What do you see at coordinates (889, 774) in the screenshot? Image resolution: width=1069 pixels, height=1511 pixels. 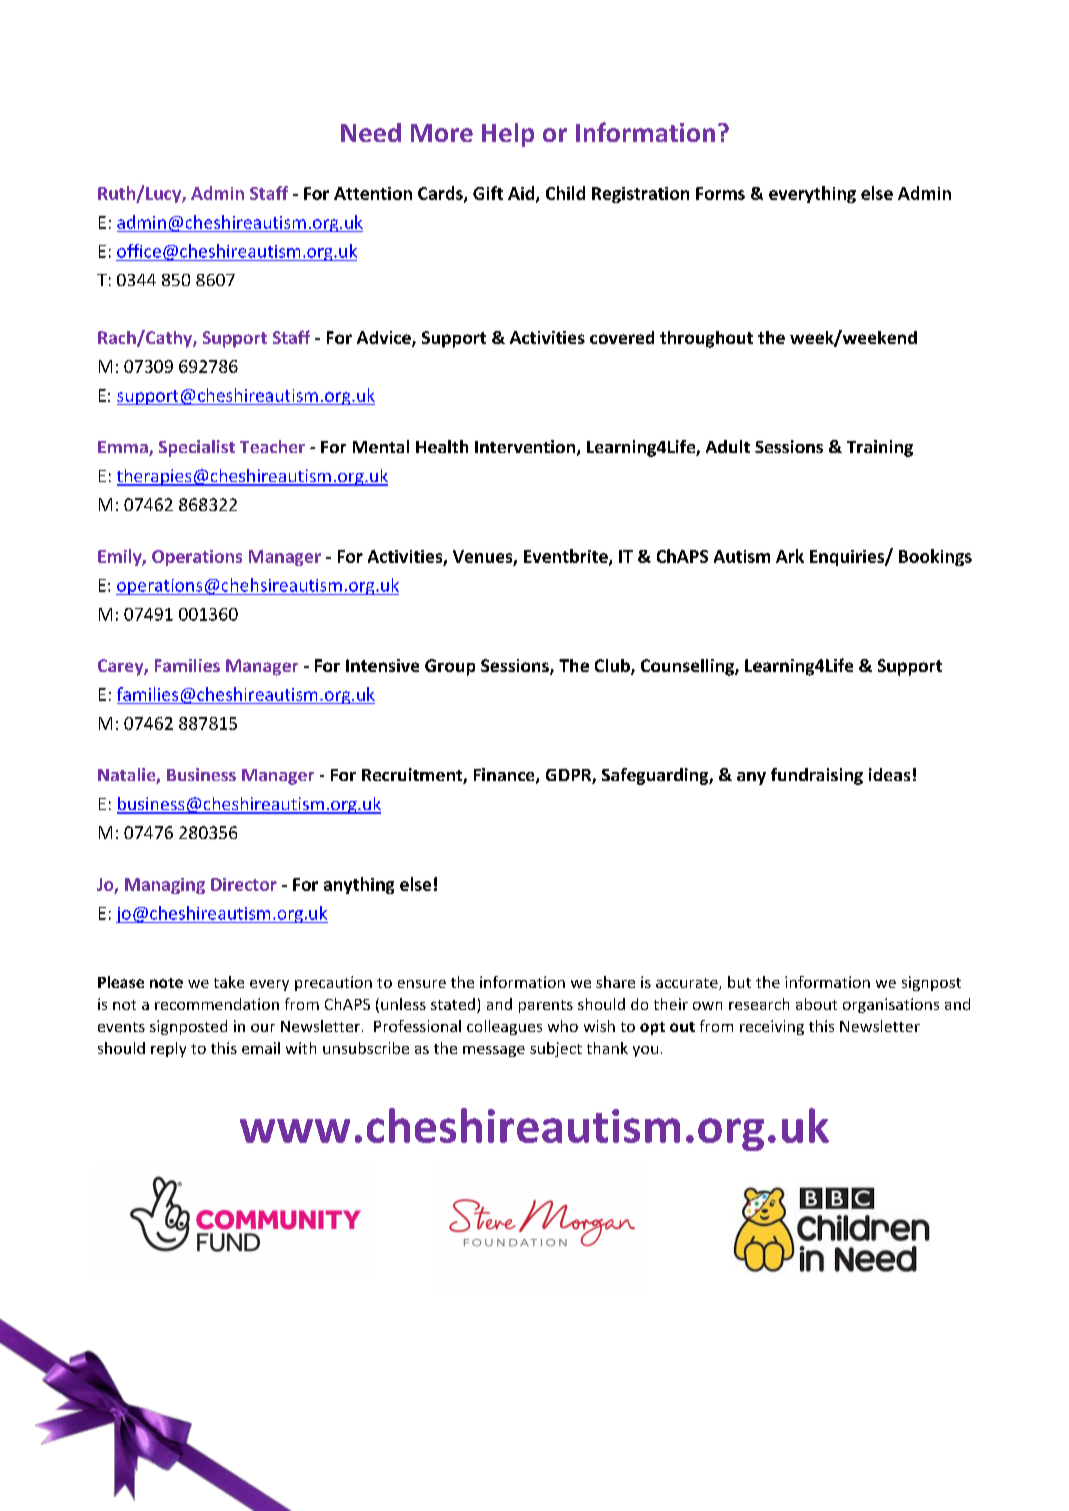 I see `ideas` at bounding box center [889, 774].
